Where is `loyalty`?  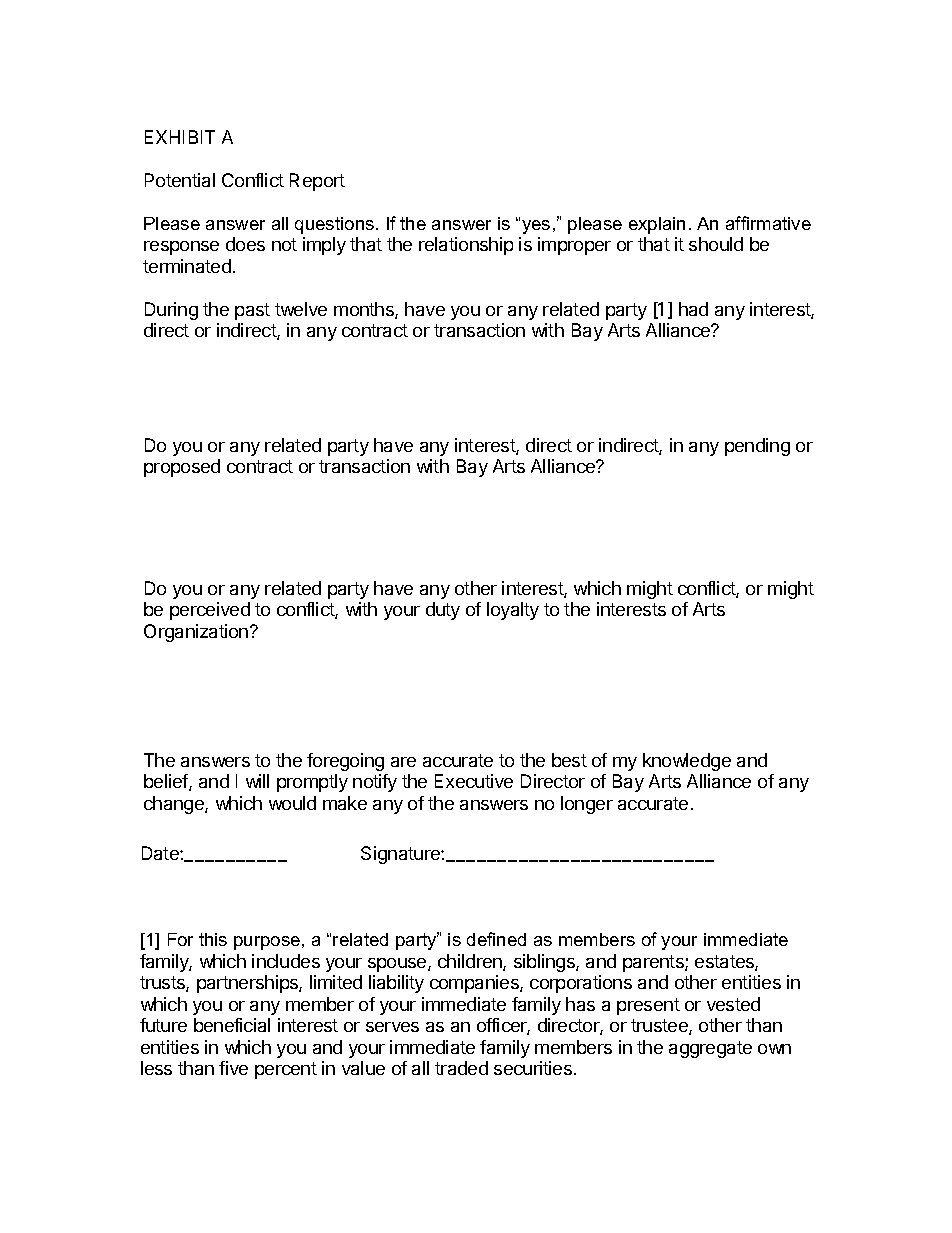 loyalty is located at coordinates (513, 611).
